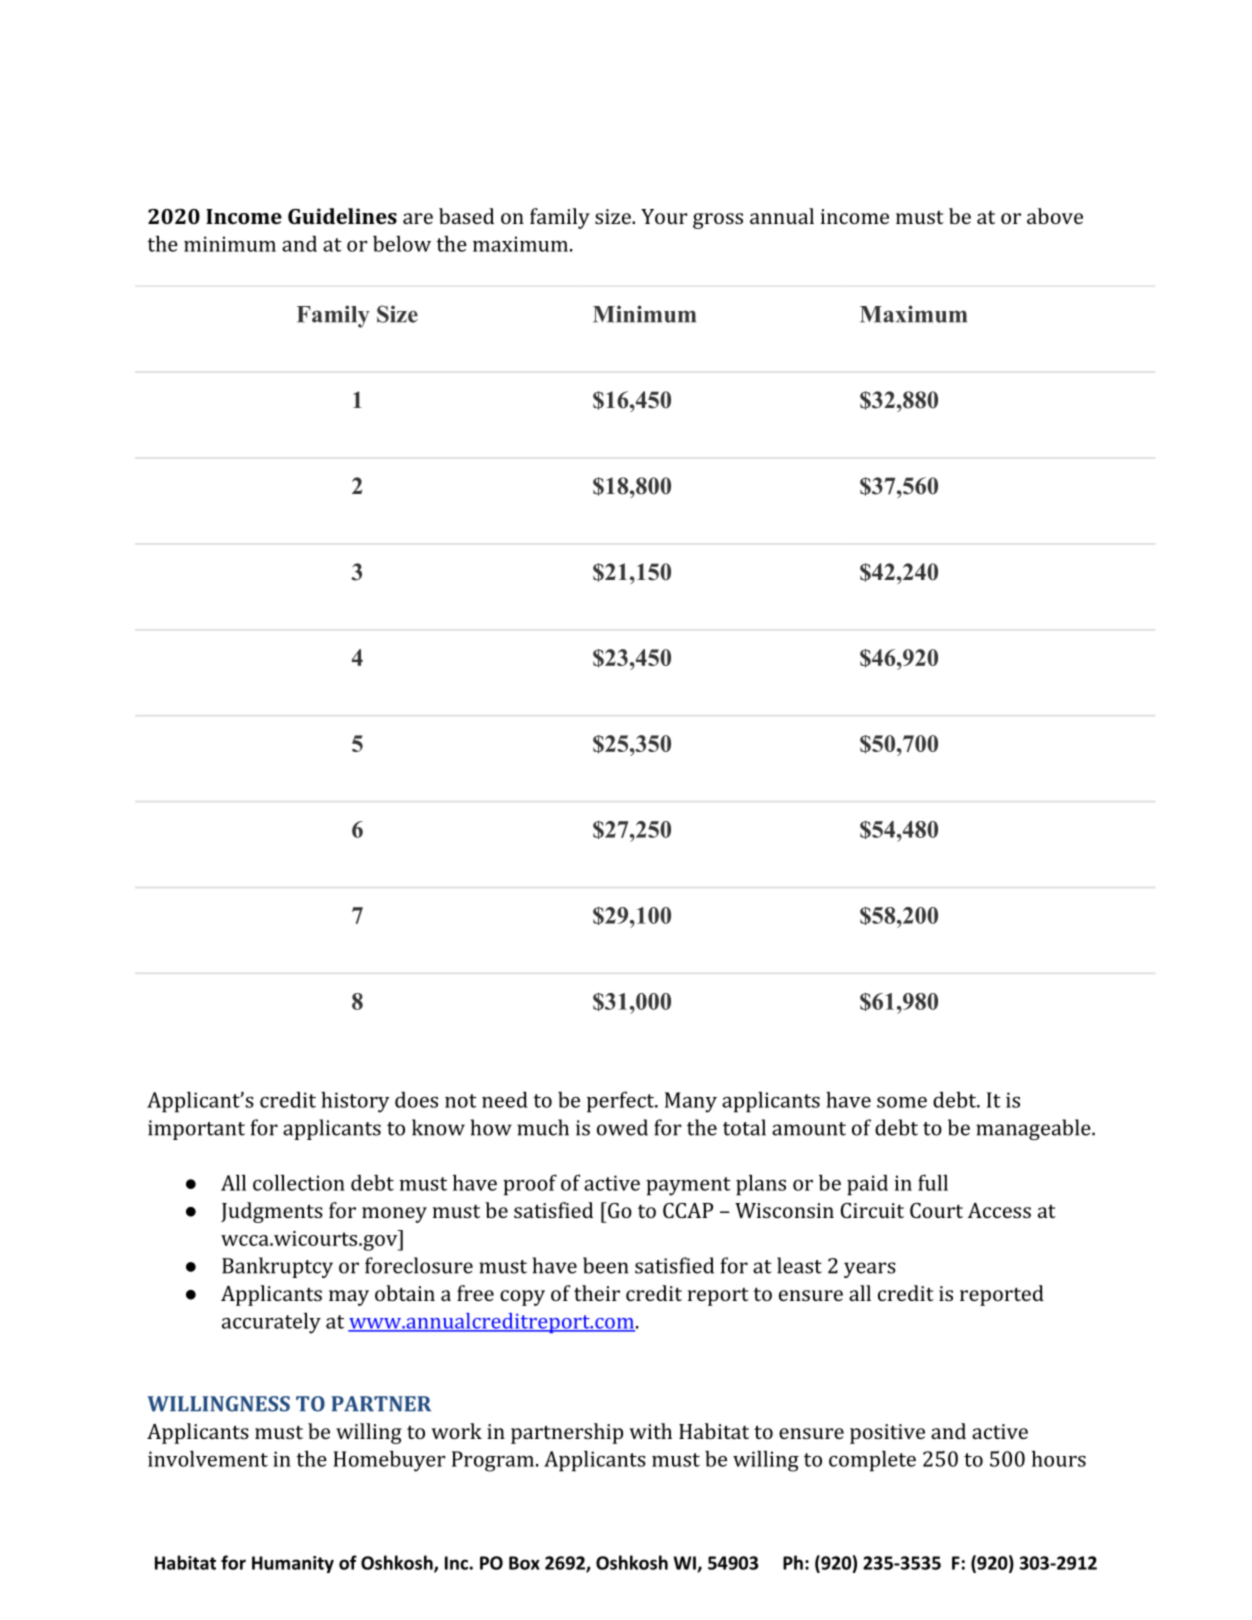  What do you see at coordinates (688, 1186) in the page?
I see `payment` at bounding box center [688, 1186].
